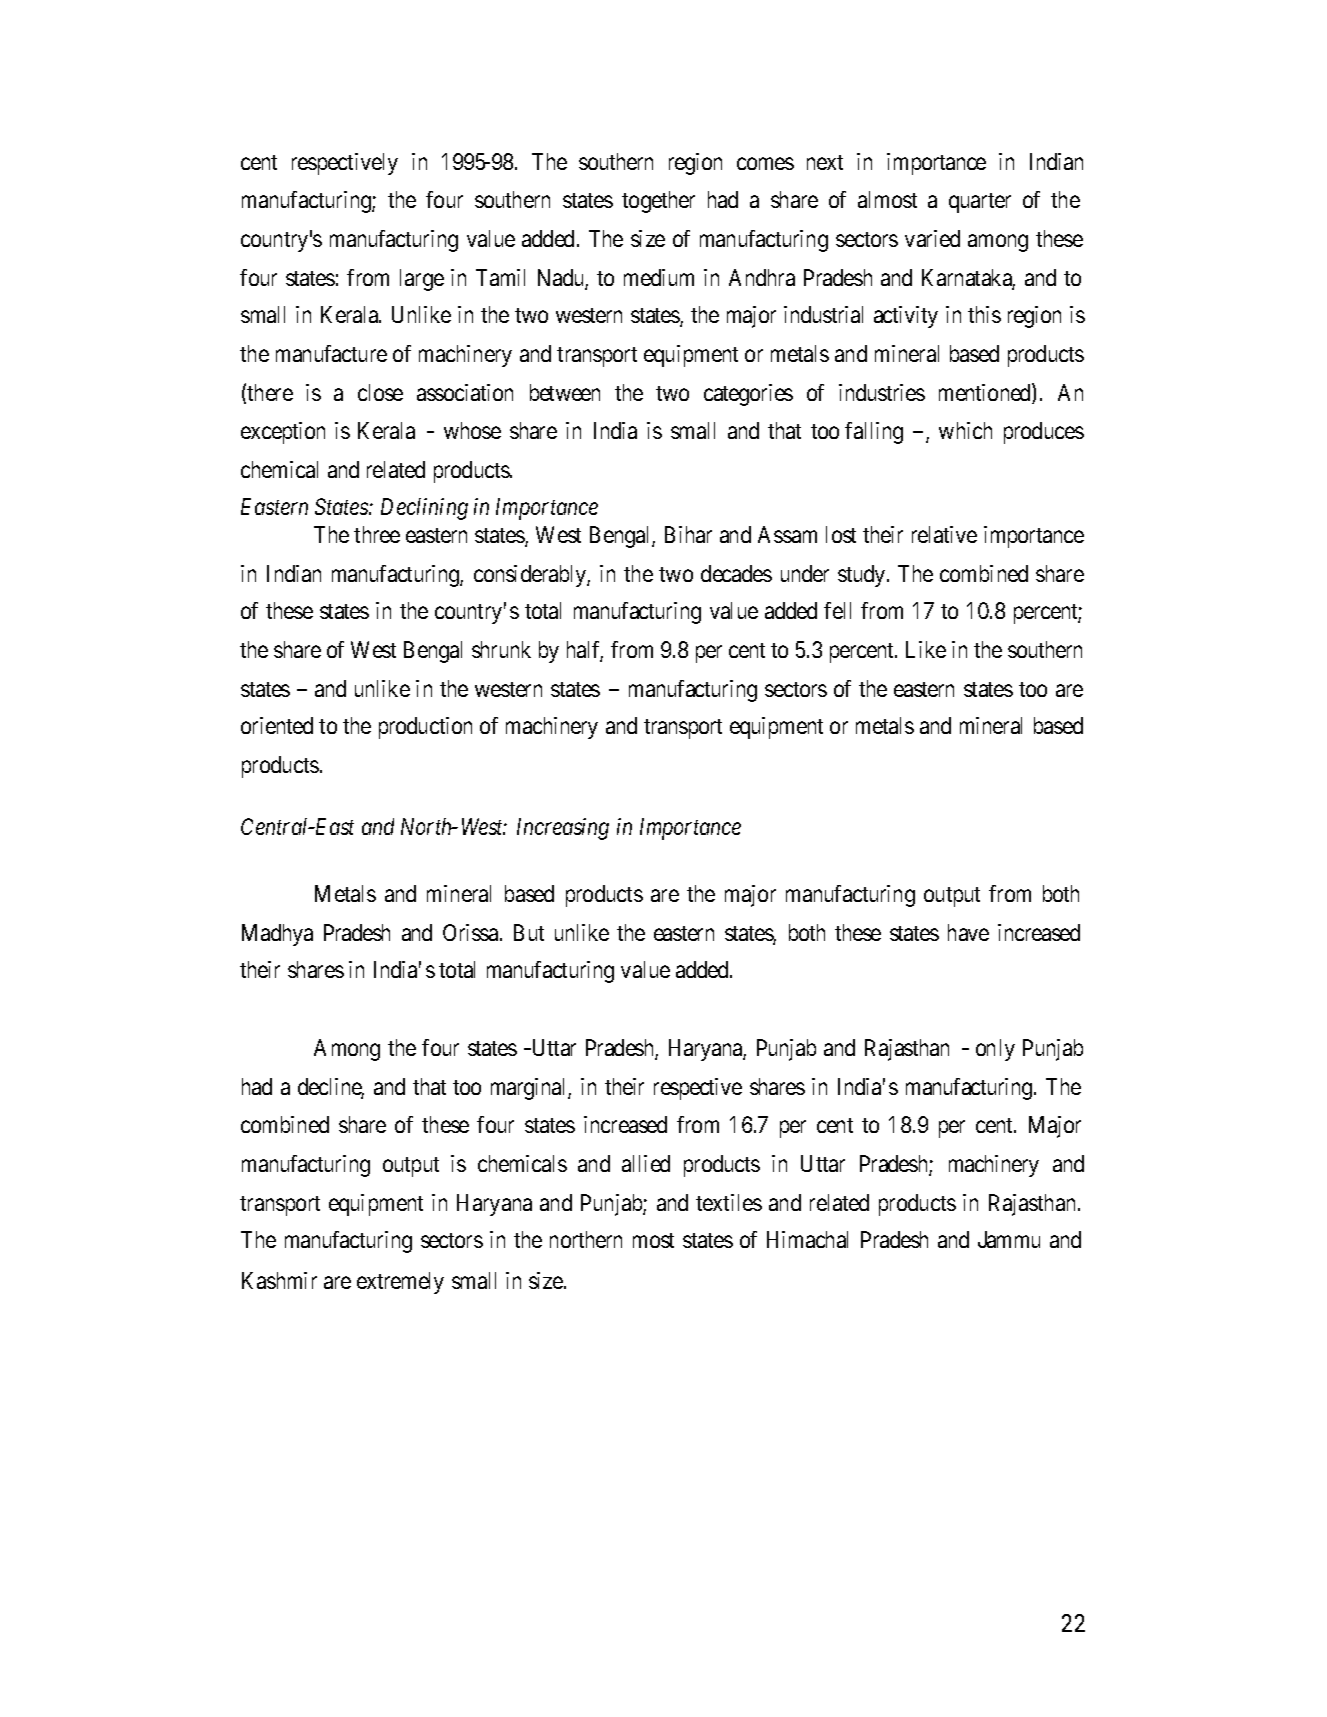 This document has height=1717, width=1327. What do you see at coordinates (563, 829) in the document?
I see `Increasing` at bounding box center [563, 829].
